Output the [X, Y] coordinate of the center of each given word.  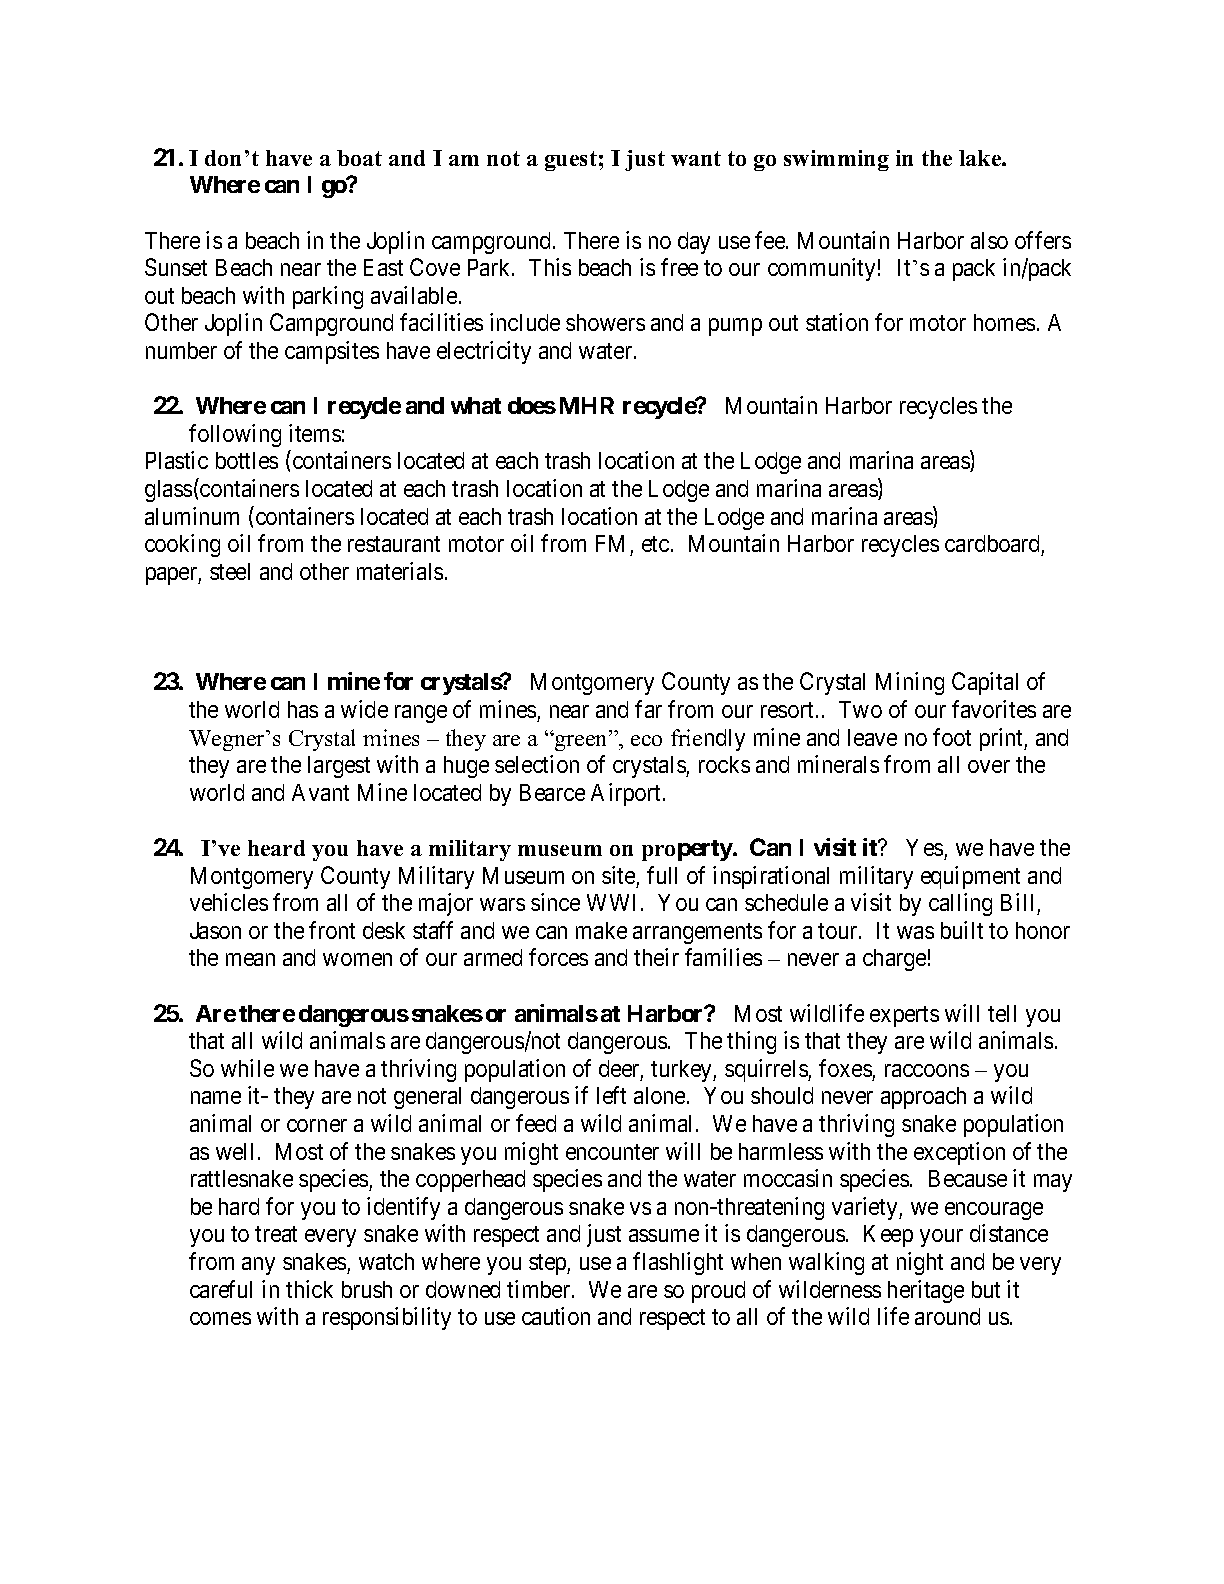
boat [359, 158]
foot [952, 737]
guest [571, 161]
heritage [926, 1291]
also [989, 240]
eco [646, 740]
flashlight [678, 1263]
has [303, 709]
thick [309, 1289]
